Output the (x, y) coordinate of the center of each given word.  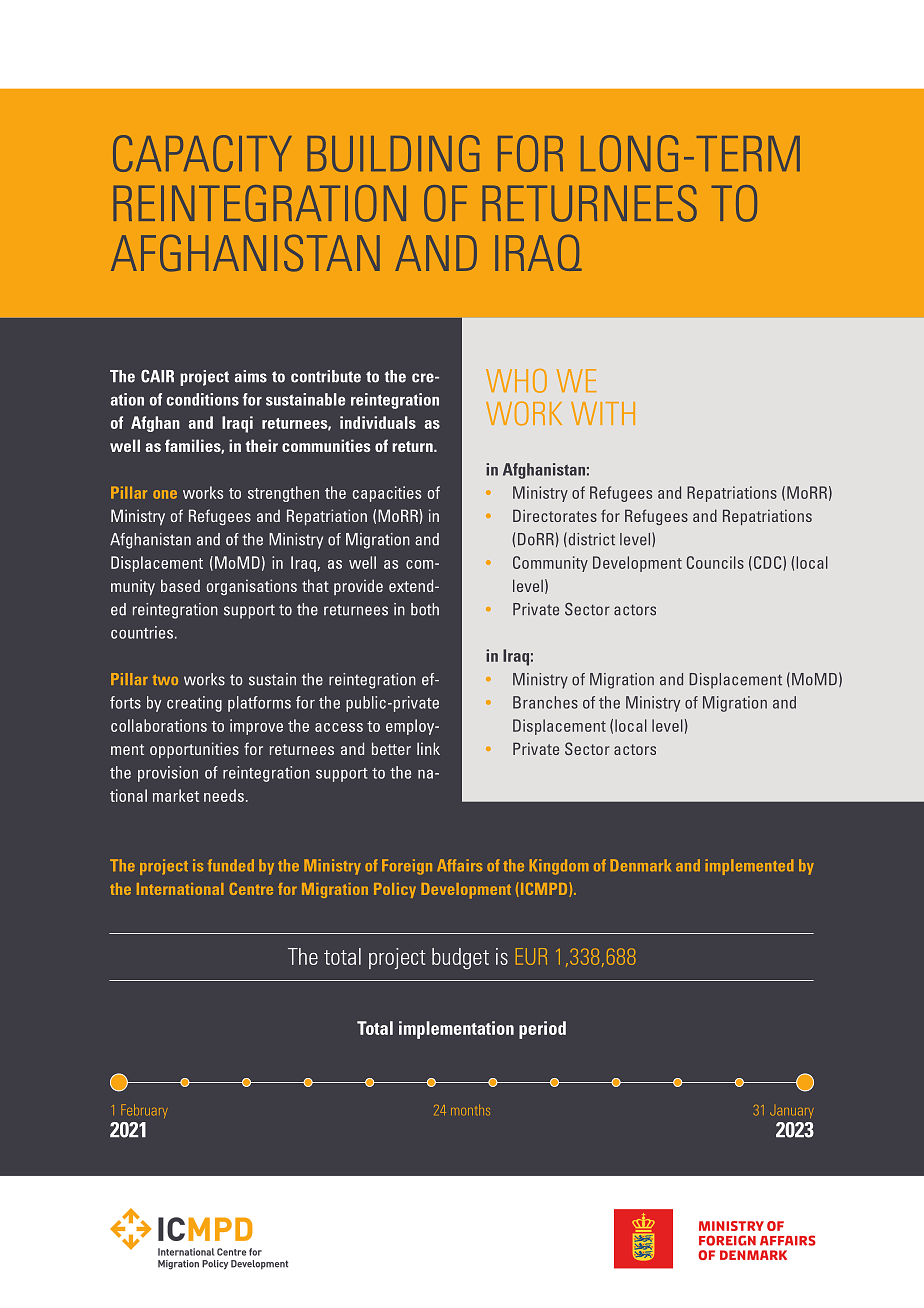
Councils (715, 562)
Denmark (640, 865)
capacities (387, 494)
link (428, 748)
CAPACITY (202, 153)
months (470, 1110)
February (144, 1111)
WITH (603, 413)
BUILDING (393, 153)
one (165, 494)
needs (224, 795)
